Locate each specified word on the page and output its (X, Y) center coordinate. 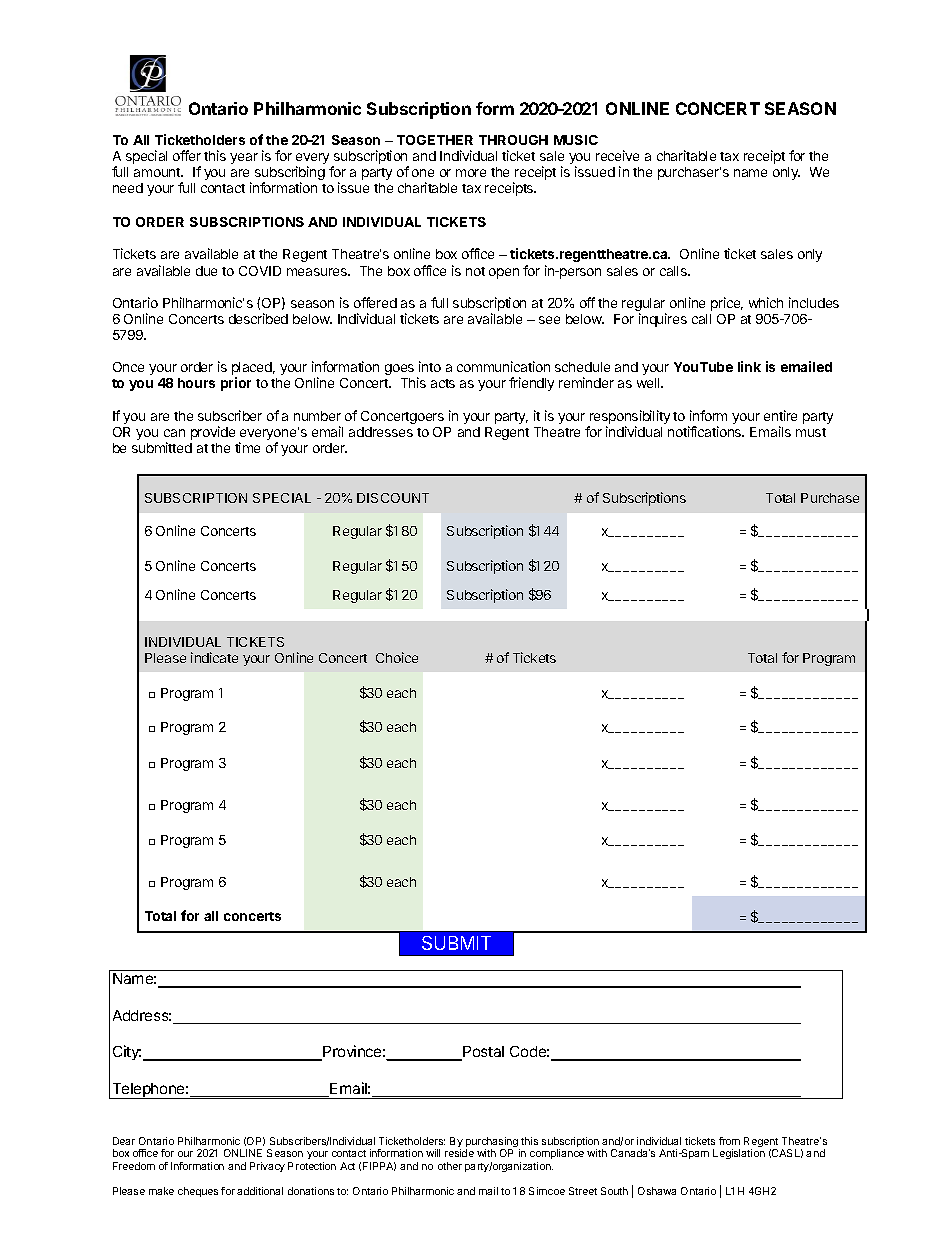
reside (459, 1153)
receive (617, 155)
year (244, 158)
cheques (198, 1192)
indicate (214, 657)
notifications (706, 431)
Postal (482, 1053)
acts (443, 383)
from (729, 1141)
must (811, 432)
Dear (124, 1141)
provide (213, 433)
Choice (397, 657)
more (471, 173)
